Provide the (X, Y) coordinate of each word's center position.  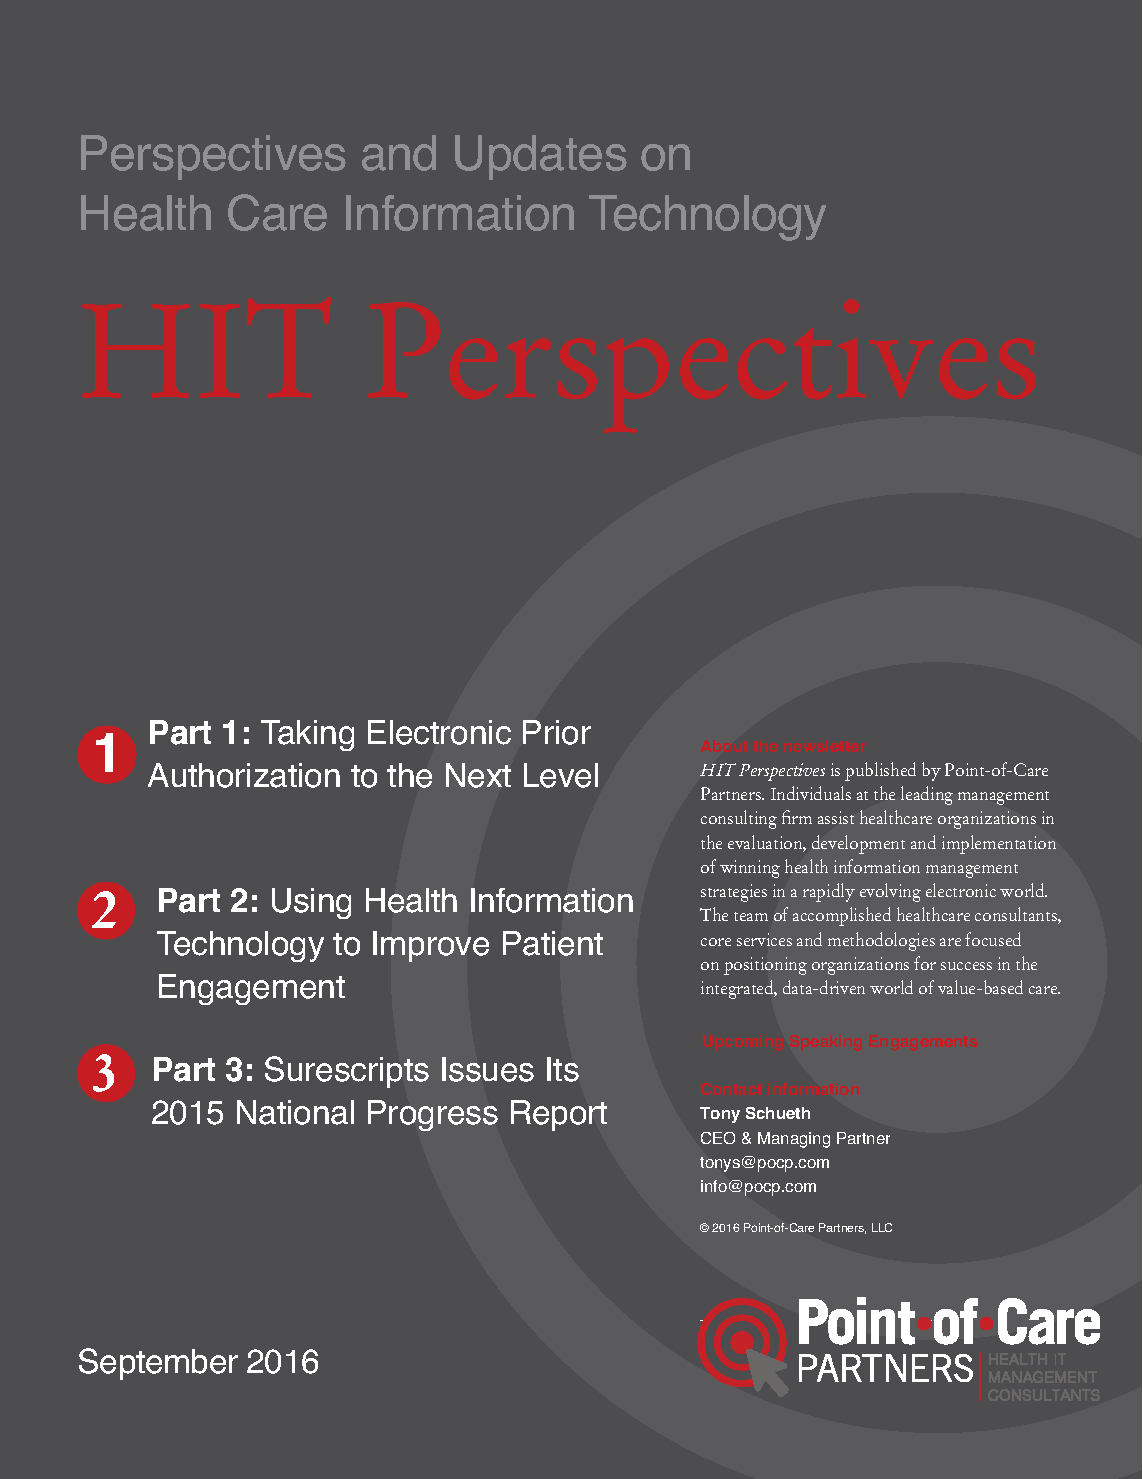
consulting (739, 819)
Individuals (811, 793)
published (880, 771)
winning (750, 869)
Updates (541, 157)
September (158, 1364)
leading (927, 795)
